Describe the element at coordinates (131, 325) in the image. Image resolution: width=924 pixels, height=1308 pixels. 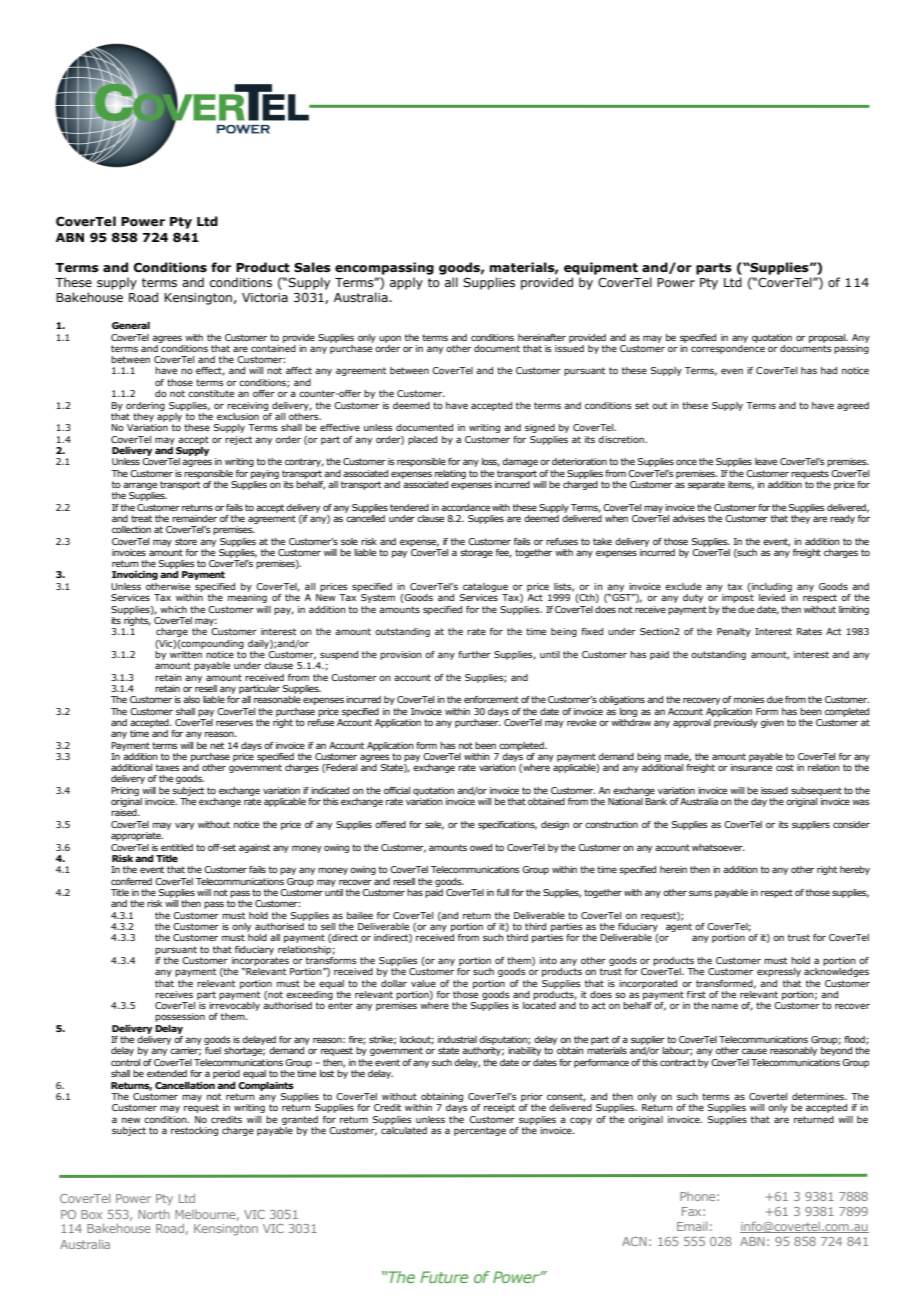
I see `General` at that location.
